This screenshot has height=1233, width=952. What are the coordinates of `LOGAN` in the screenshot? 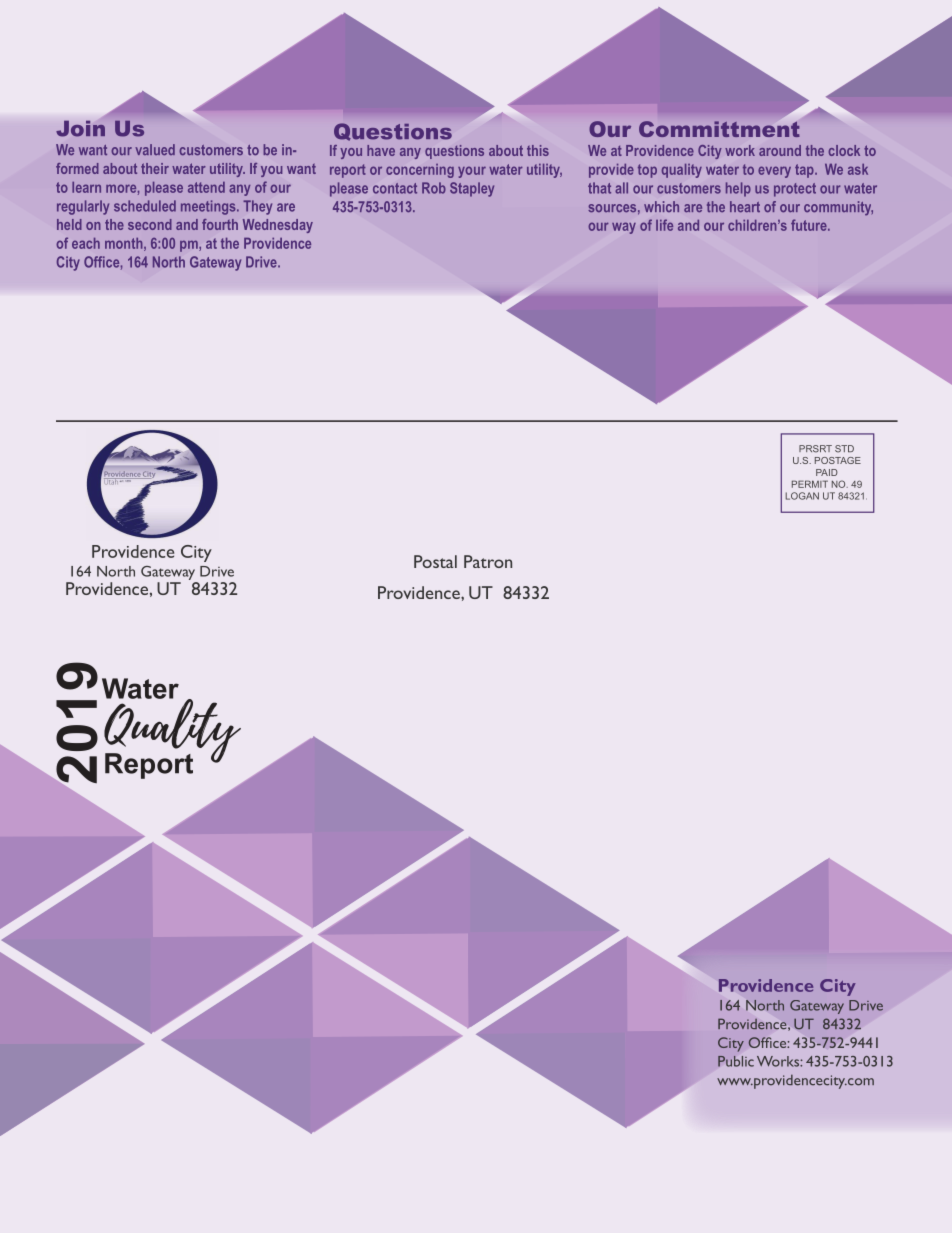 It's located at (802, 496).
